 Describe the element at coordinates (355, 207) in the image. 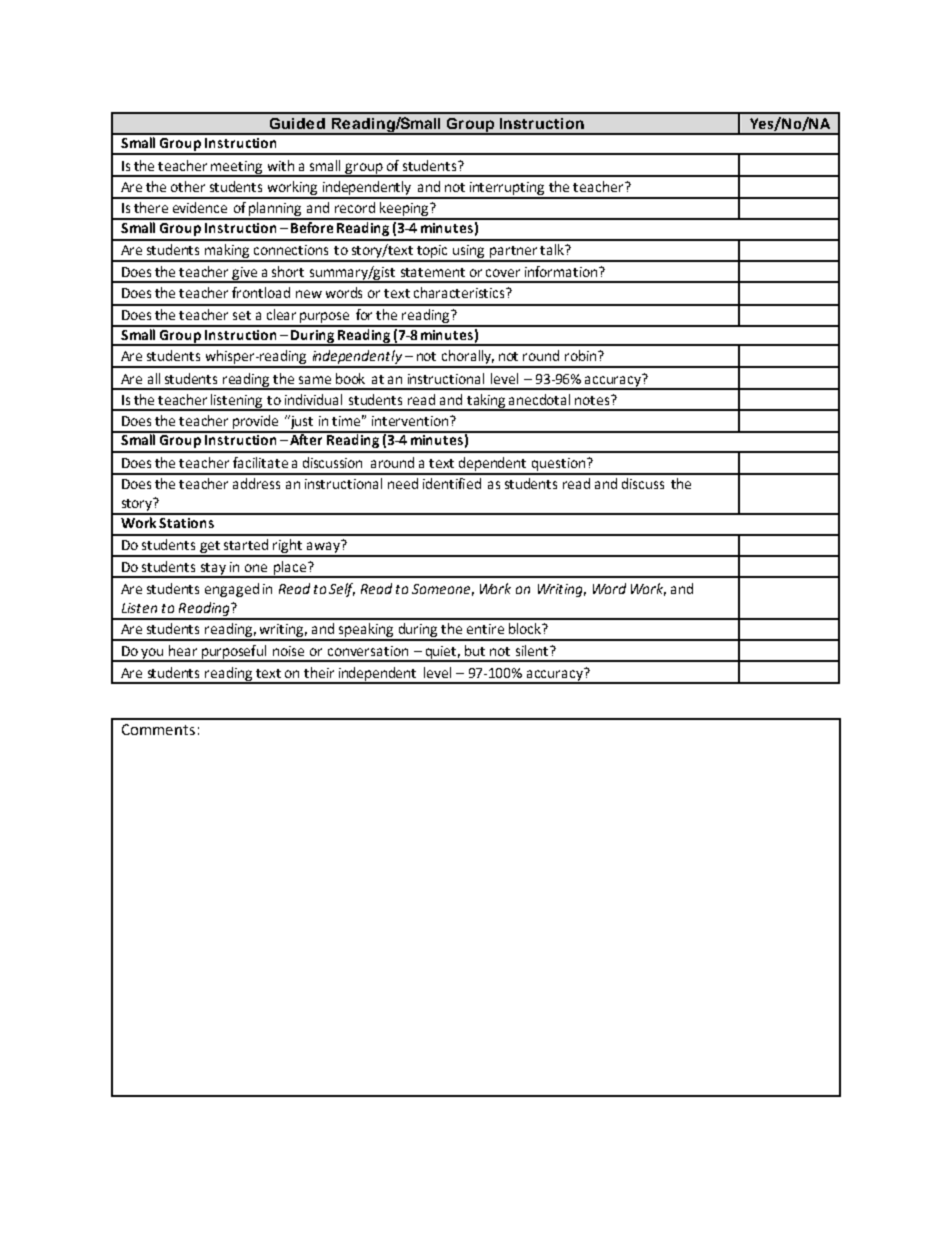

I see `record` at that location.
